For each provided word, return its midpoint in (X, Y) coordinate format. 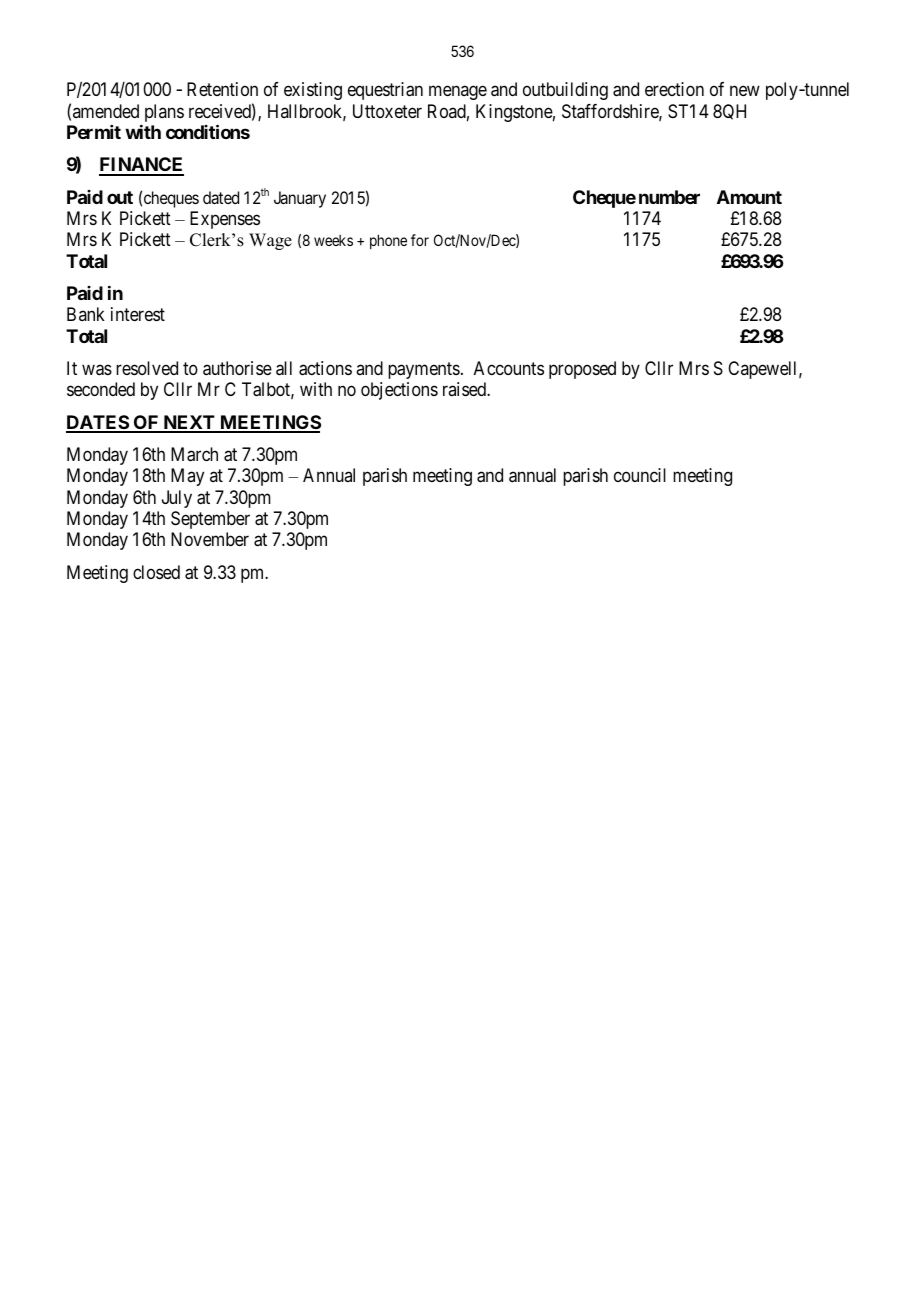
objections (399, 391)
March (194, 454)
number (669, 197)
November (210, 539)
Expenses (225, 220)
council (640, 475)
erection (674, 89)
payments (424, 370)
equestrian (385, 91)
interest (138, 314)
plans (164, 113)
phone (388, 241)
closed (156, 572)
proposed (582, 370)
